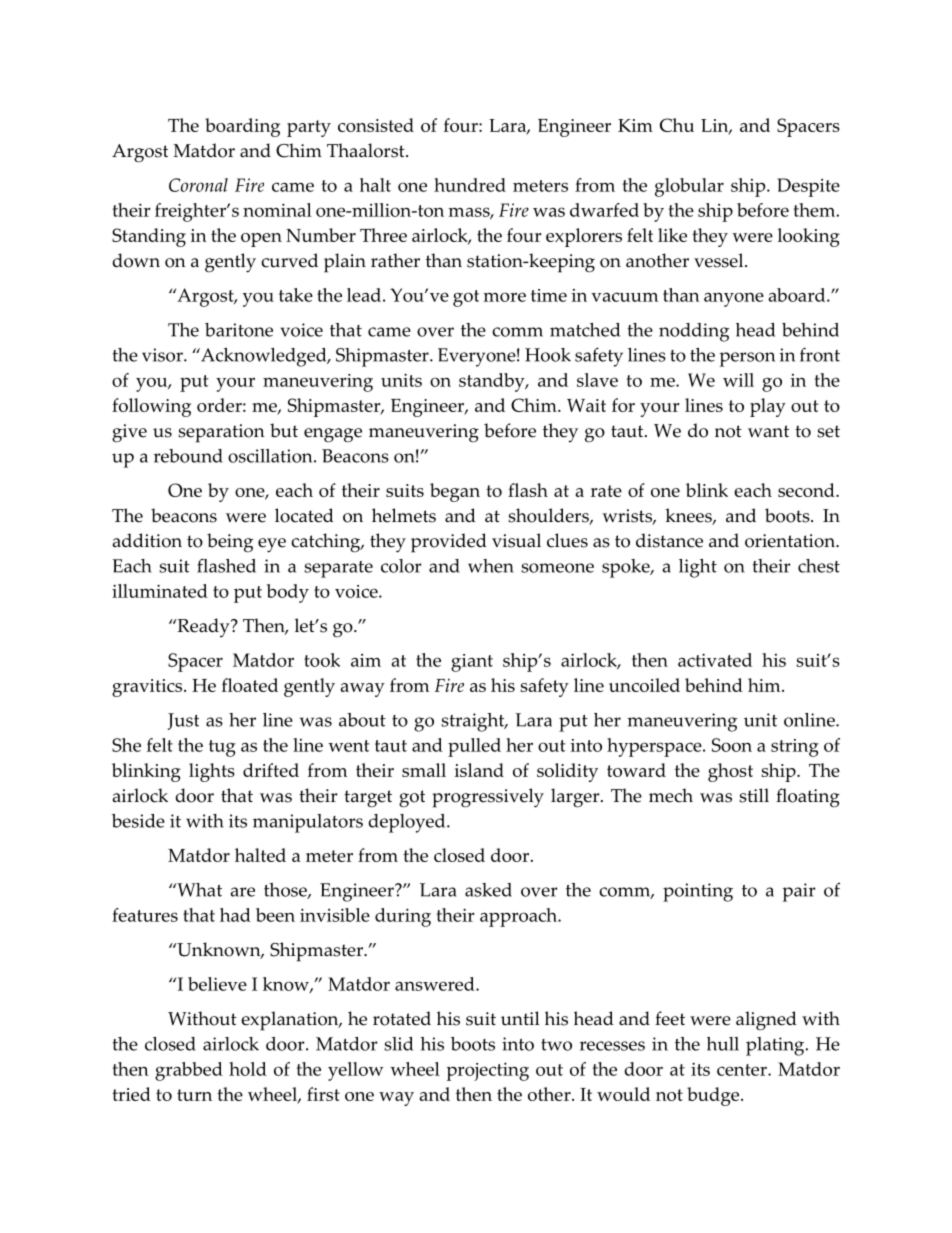 This document has height=1233, width=952. What do you see at coordinates (689, 187) in the document?
I see `globular` at bounding box center [689, 187].
